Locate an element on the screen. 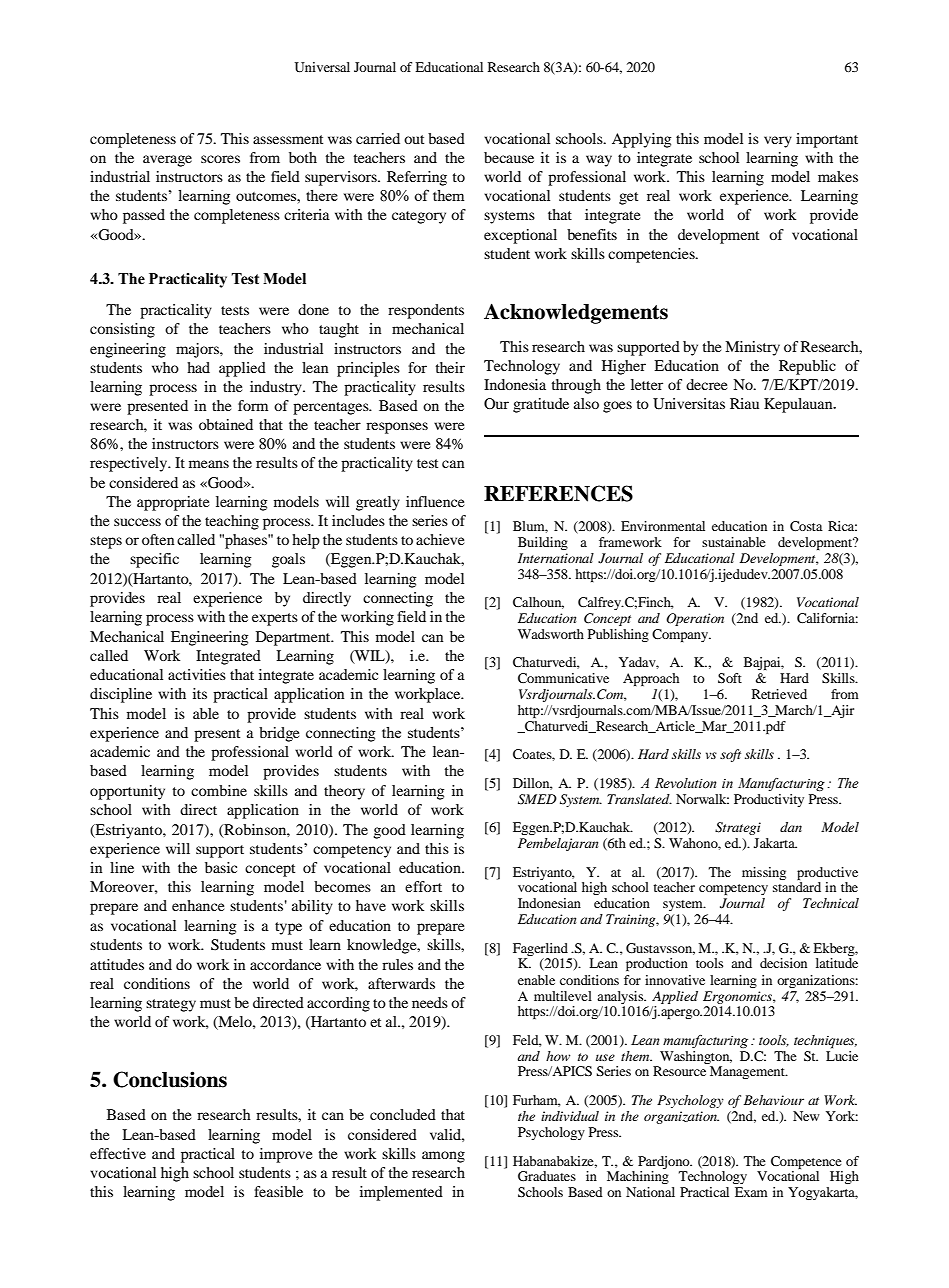 The width and height of the screenshot is (949, 1288). among is located at coordinates (443, 1157).
